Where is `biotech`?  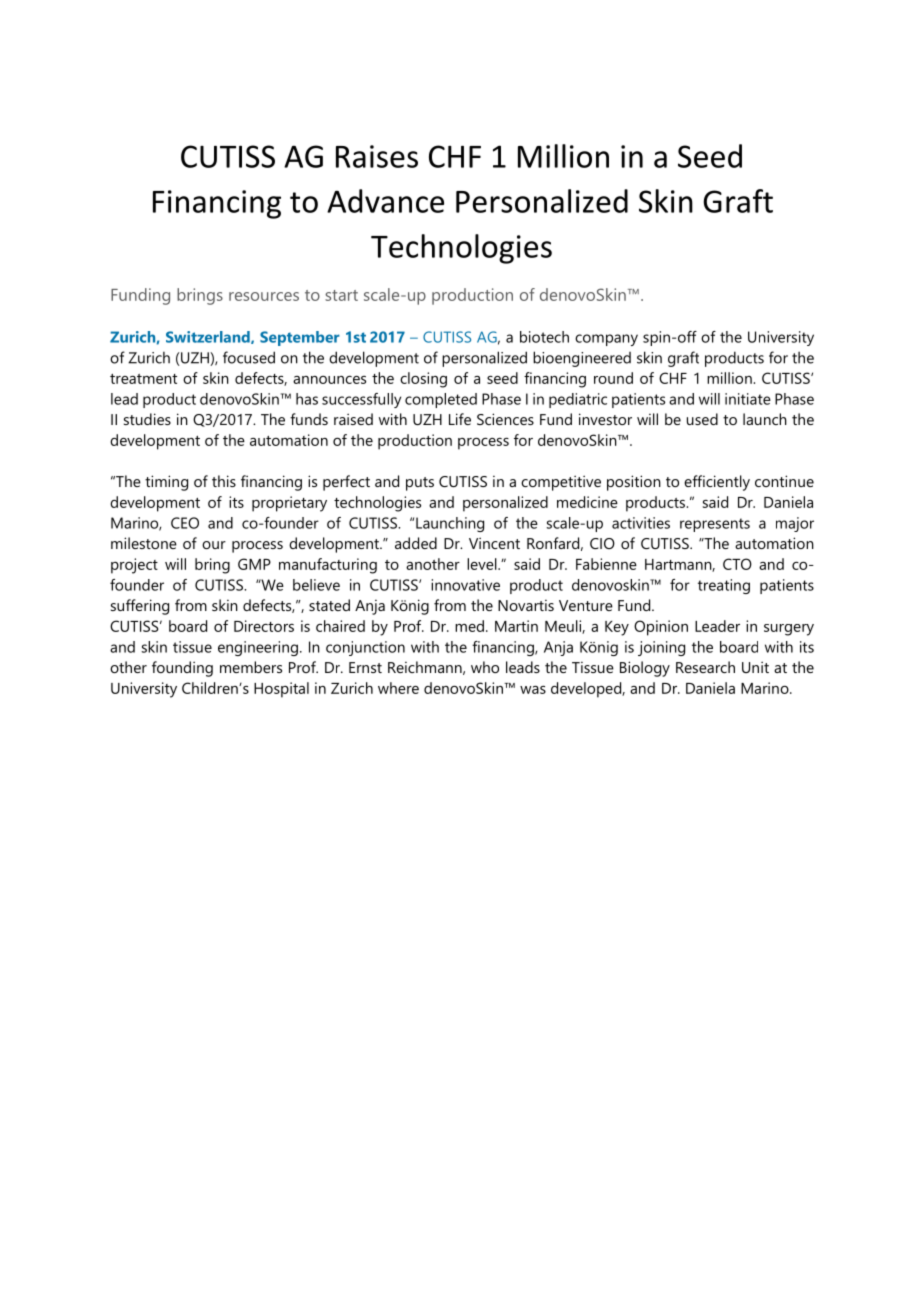
biotech is located at coordinates (544, 337).
